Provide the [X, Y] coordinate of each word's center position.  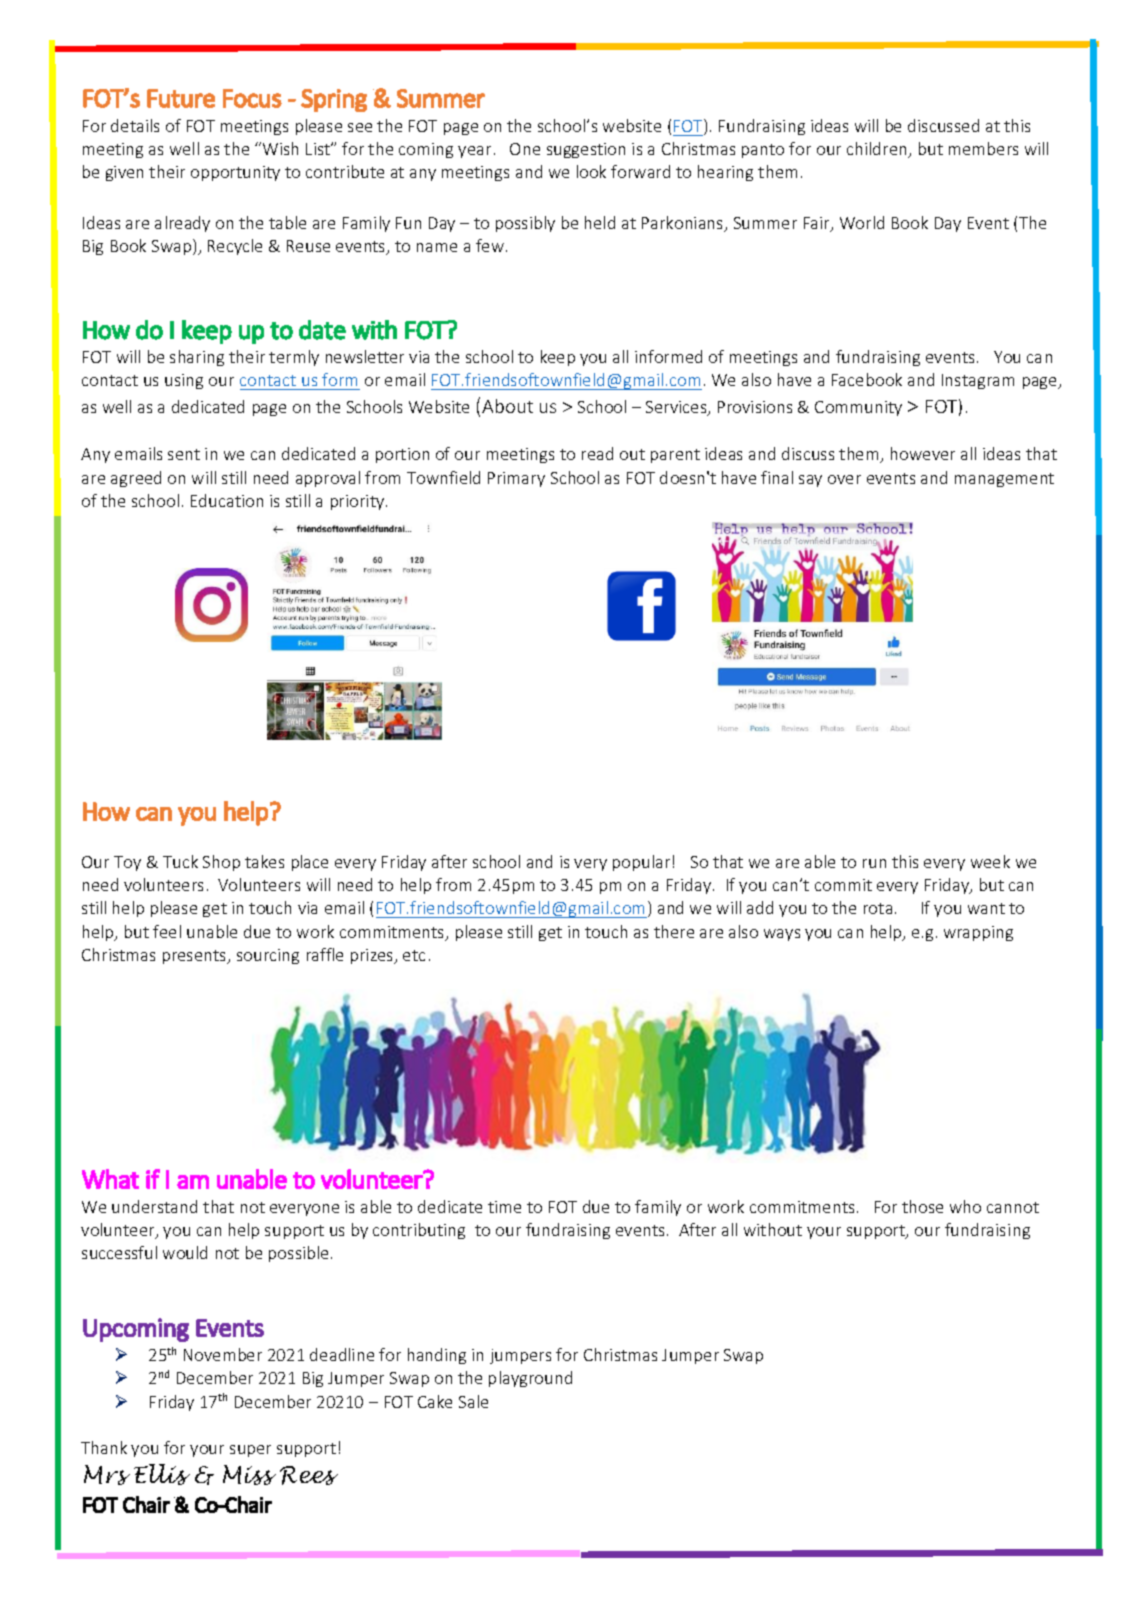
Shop [221, 863]
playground [530, 1379]
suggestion [586, 150]
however [923, 453]
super [250, 1451]
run [874, 863]
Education [227, 500]
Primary [516, 479]
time [504, 1207]
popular [641, 863]
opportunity [235, 173]
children [878, 150]
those [922, 1206]
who [965, 1206]
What [110, 1179]
